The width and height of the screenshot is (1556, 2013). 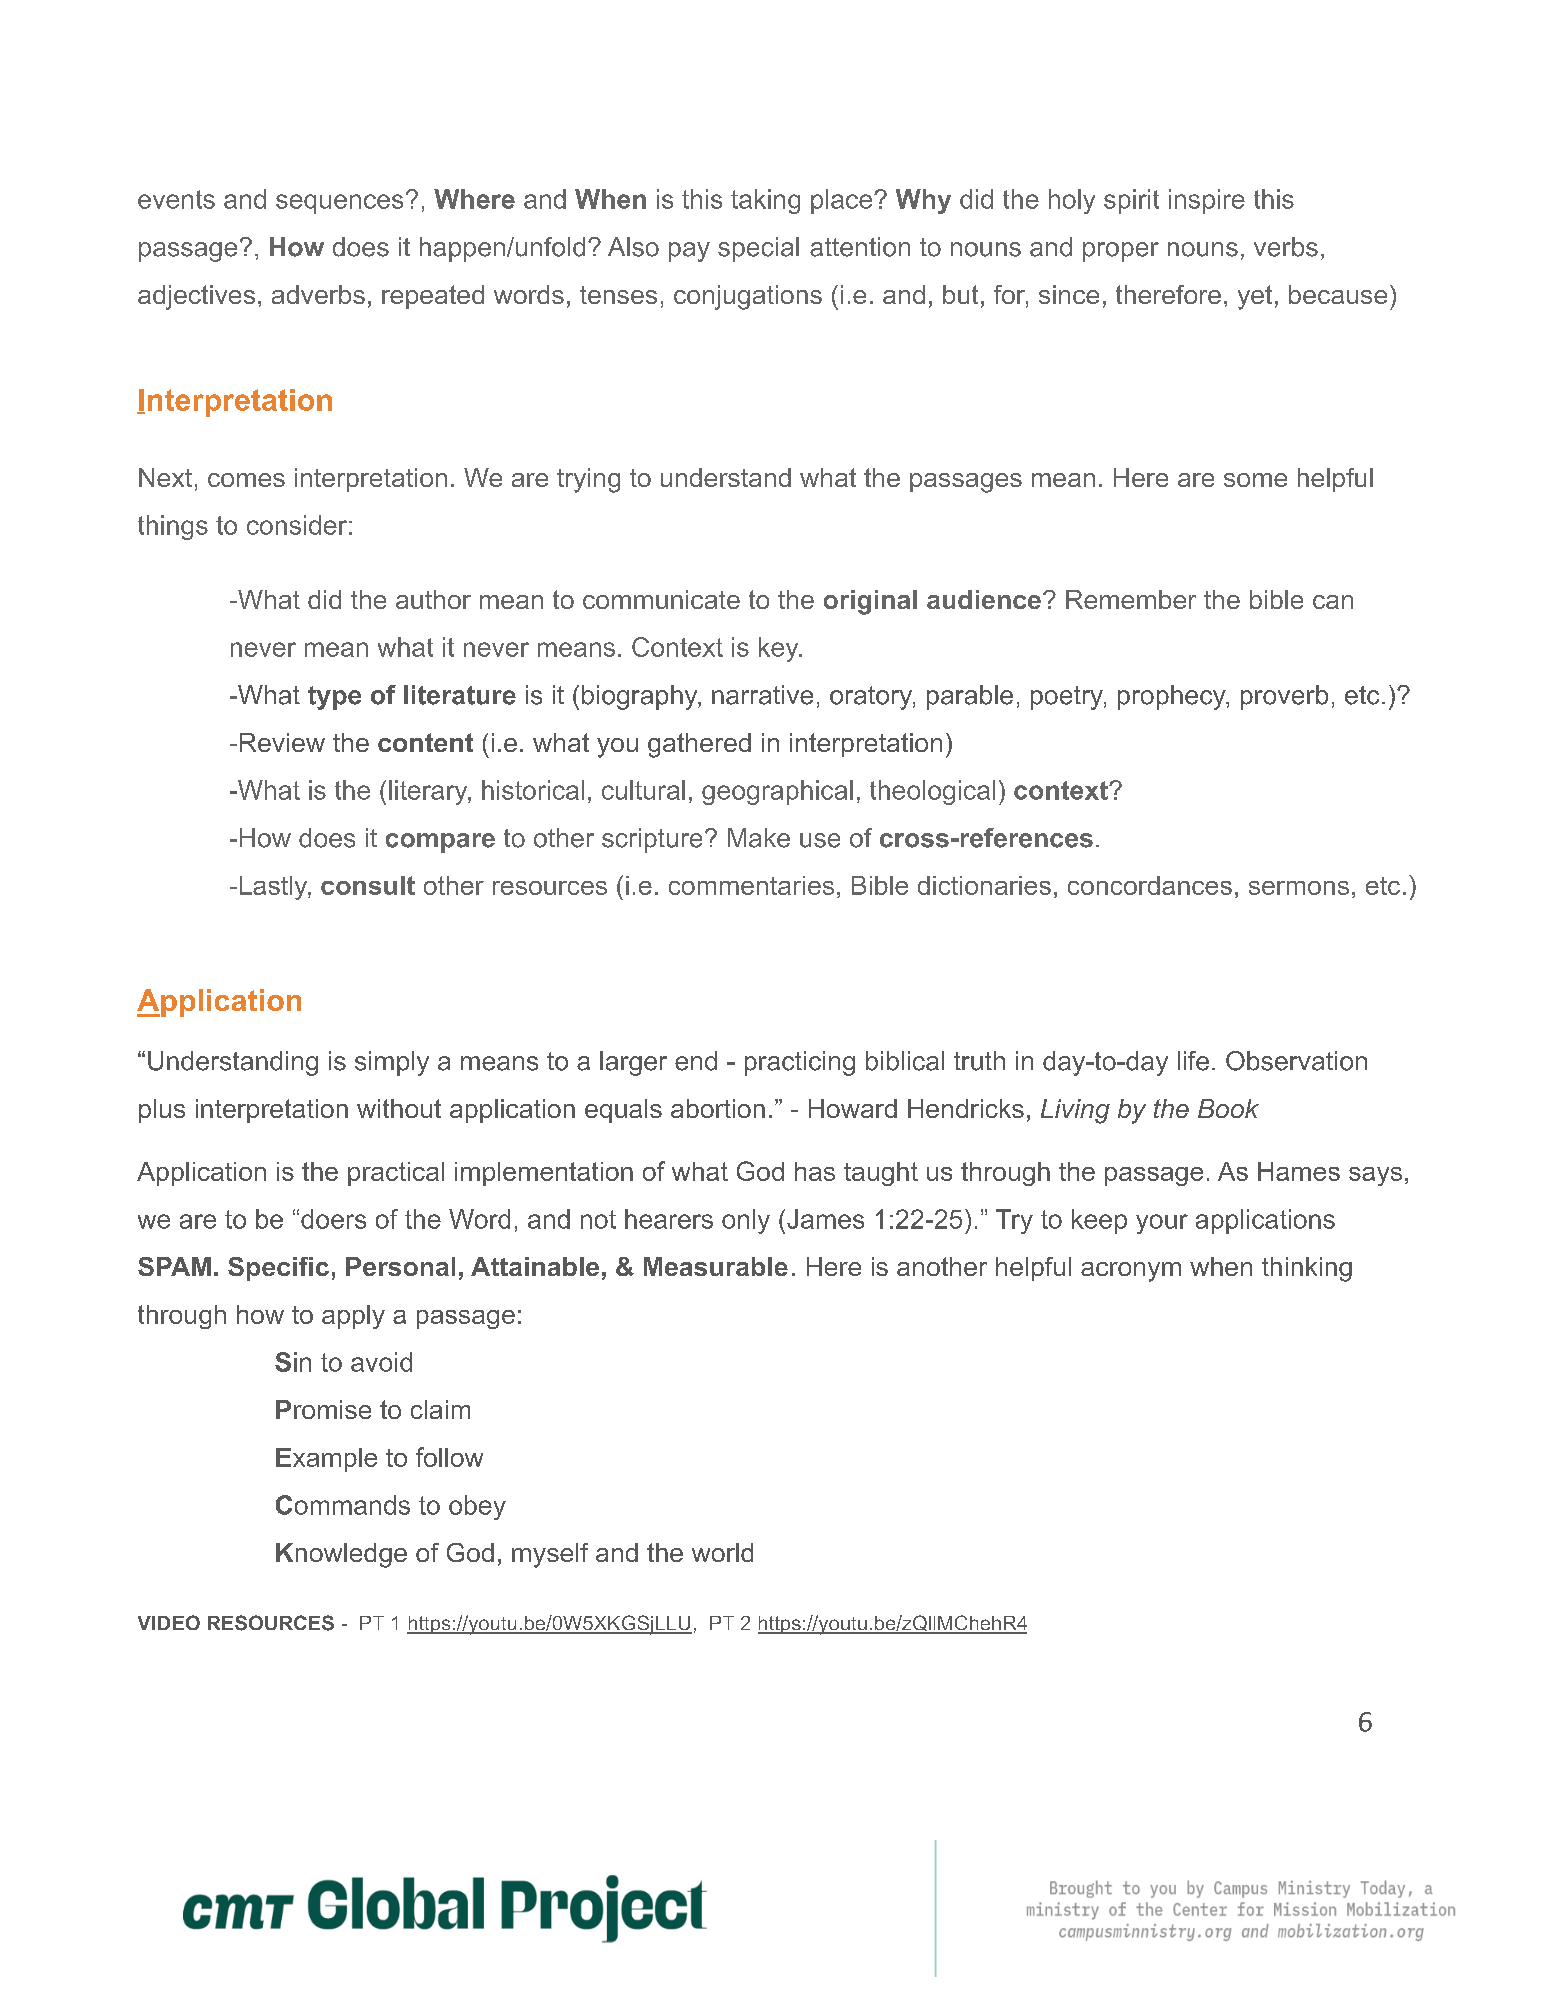 What do you see at coordinates (1131, 599) in the screenshot?
I see `Remember` at bounding box center [1131, 599].
